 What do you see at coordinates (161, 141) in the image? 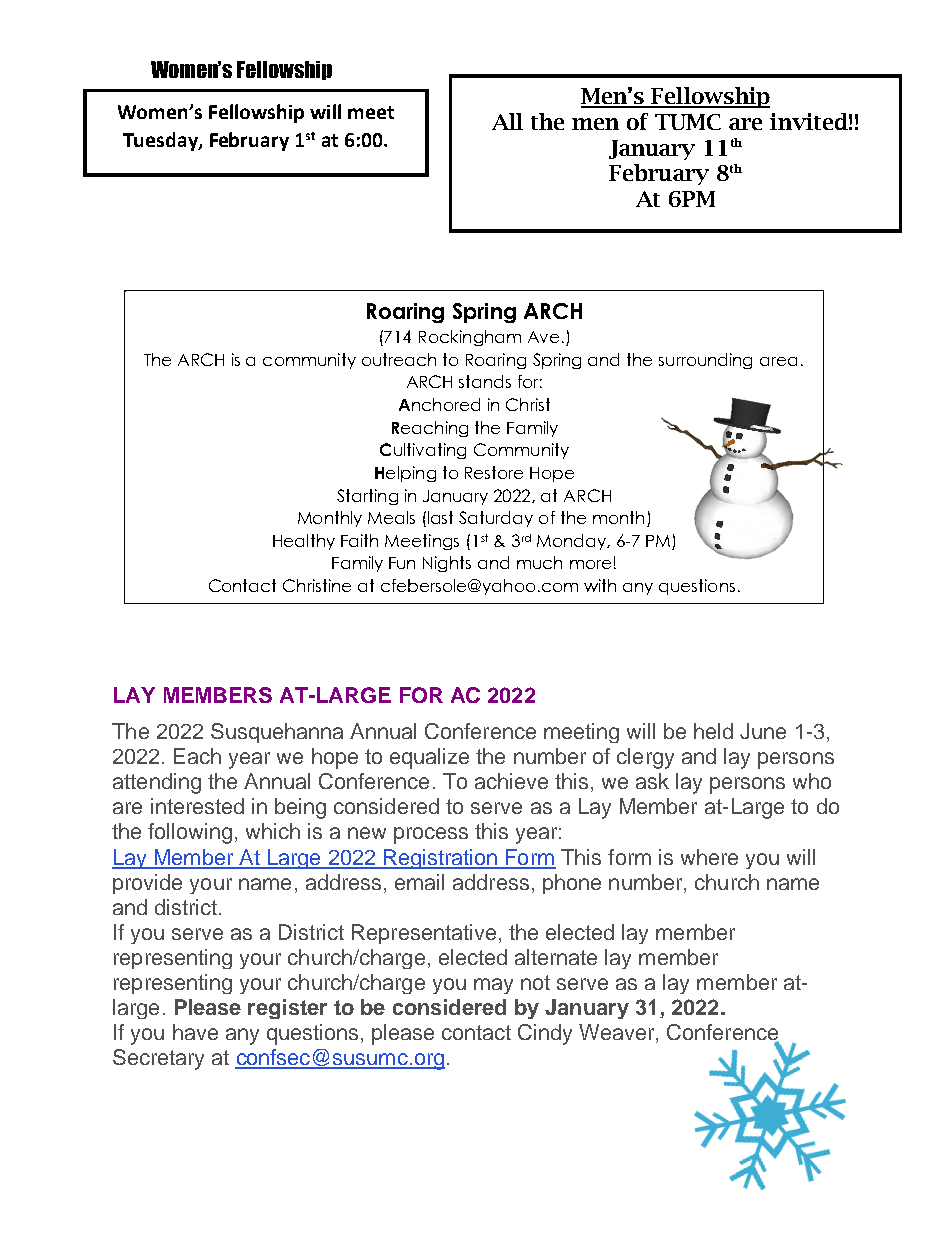
I see `Tuesday` at bounding box center [161, 141].
